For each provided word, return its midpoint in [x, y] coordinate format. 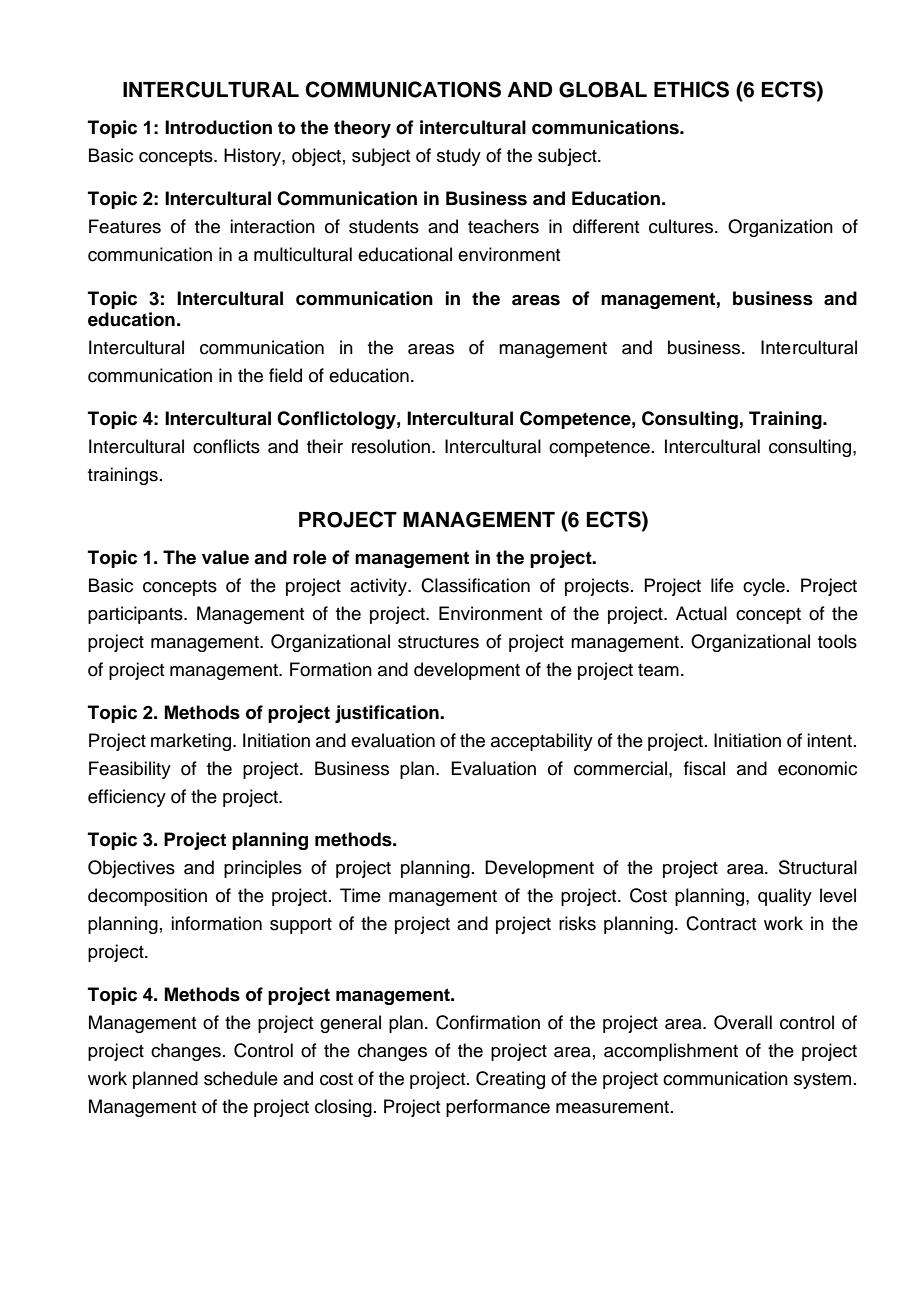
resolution [391, 446]
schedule [241, 1078]
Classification [475, 585]
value [225, 557]
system [822, 1081]
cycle [764, 587]
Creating [510, 1080]
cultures [682, 226]
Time [360, 895]
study [459, 157]
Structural [818, 867]
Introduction [218, 127]
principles [263, 869]
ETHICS [691, 89]
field [285, 375]
